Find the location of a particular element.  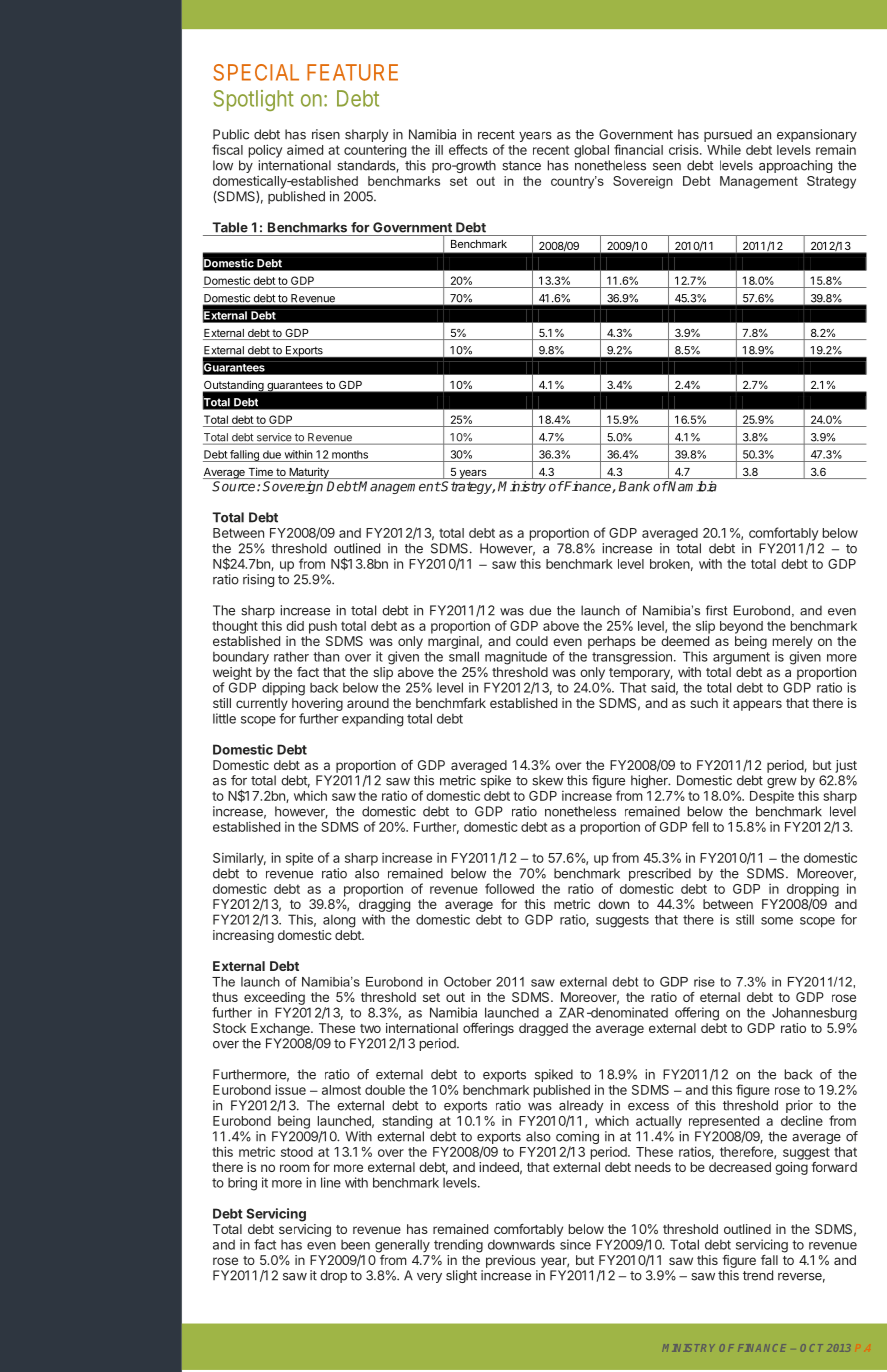

aimed is located at coordinates (305, 150).
